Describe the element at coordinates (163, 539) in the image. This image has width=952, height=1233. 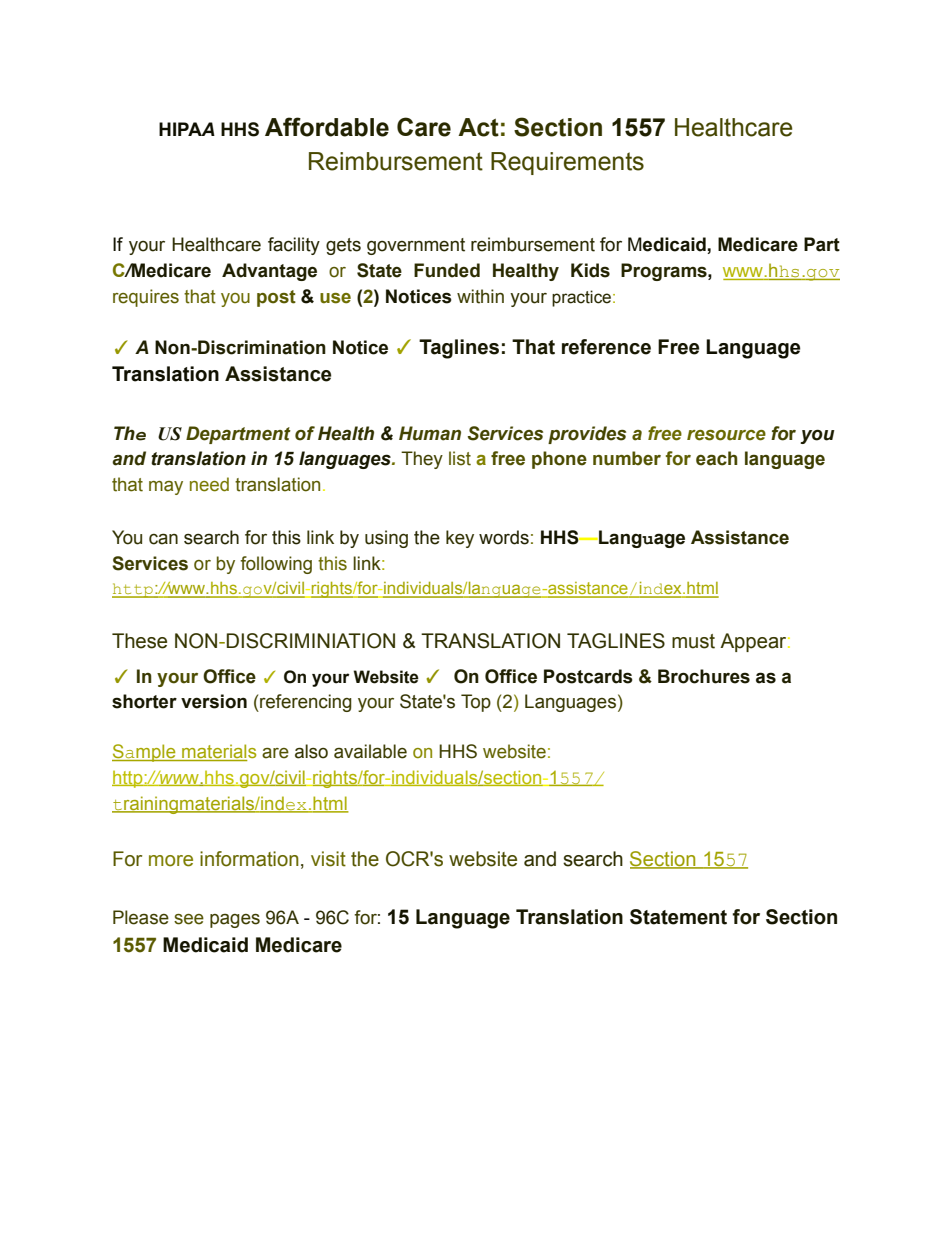
I see `can` at that location.
